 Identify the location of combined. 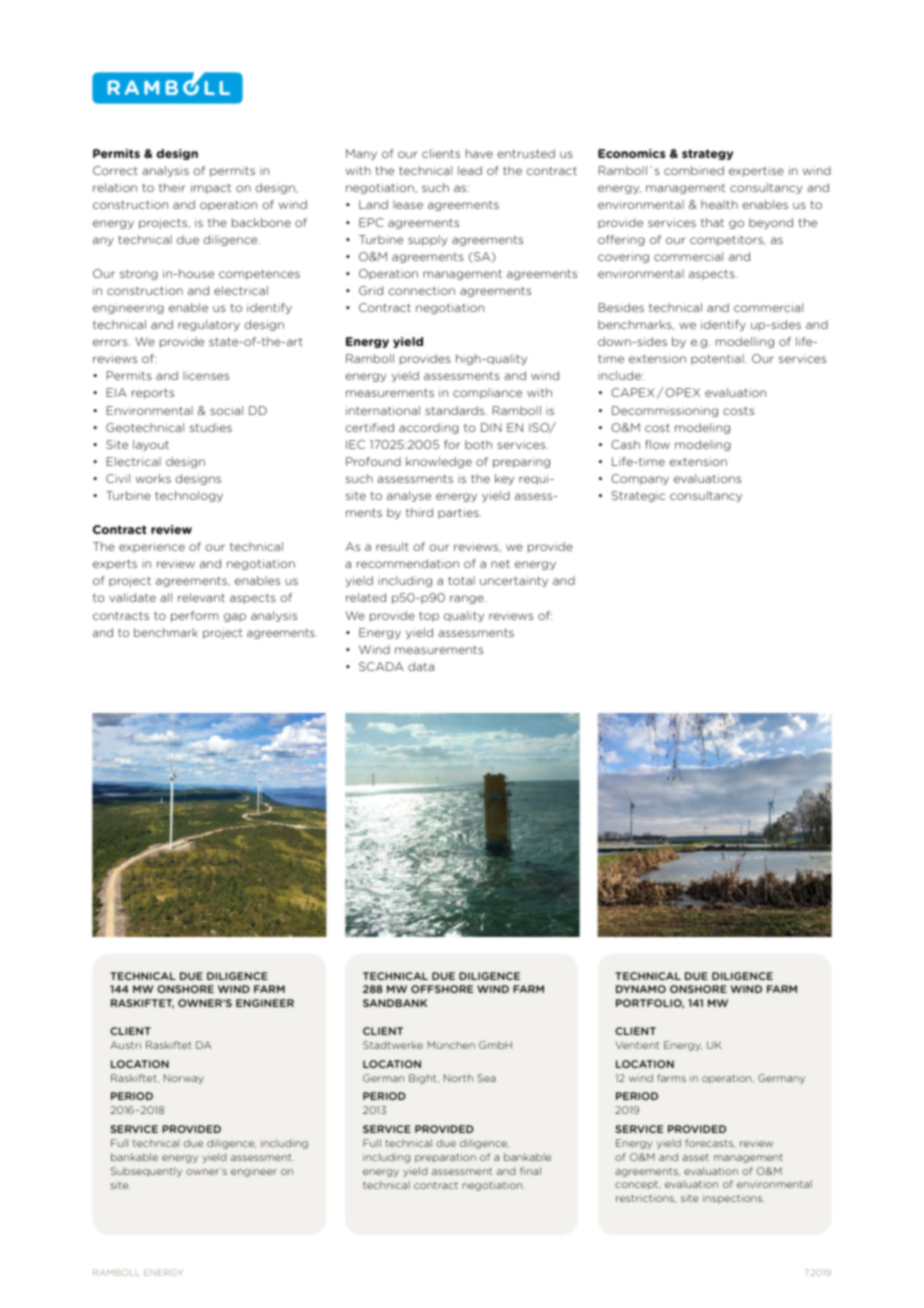
(694, 170).
